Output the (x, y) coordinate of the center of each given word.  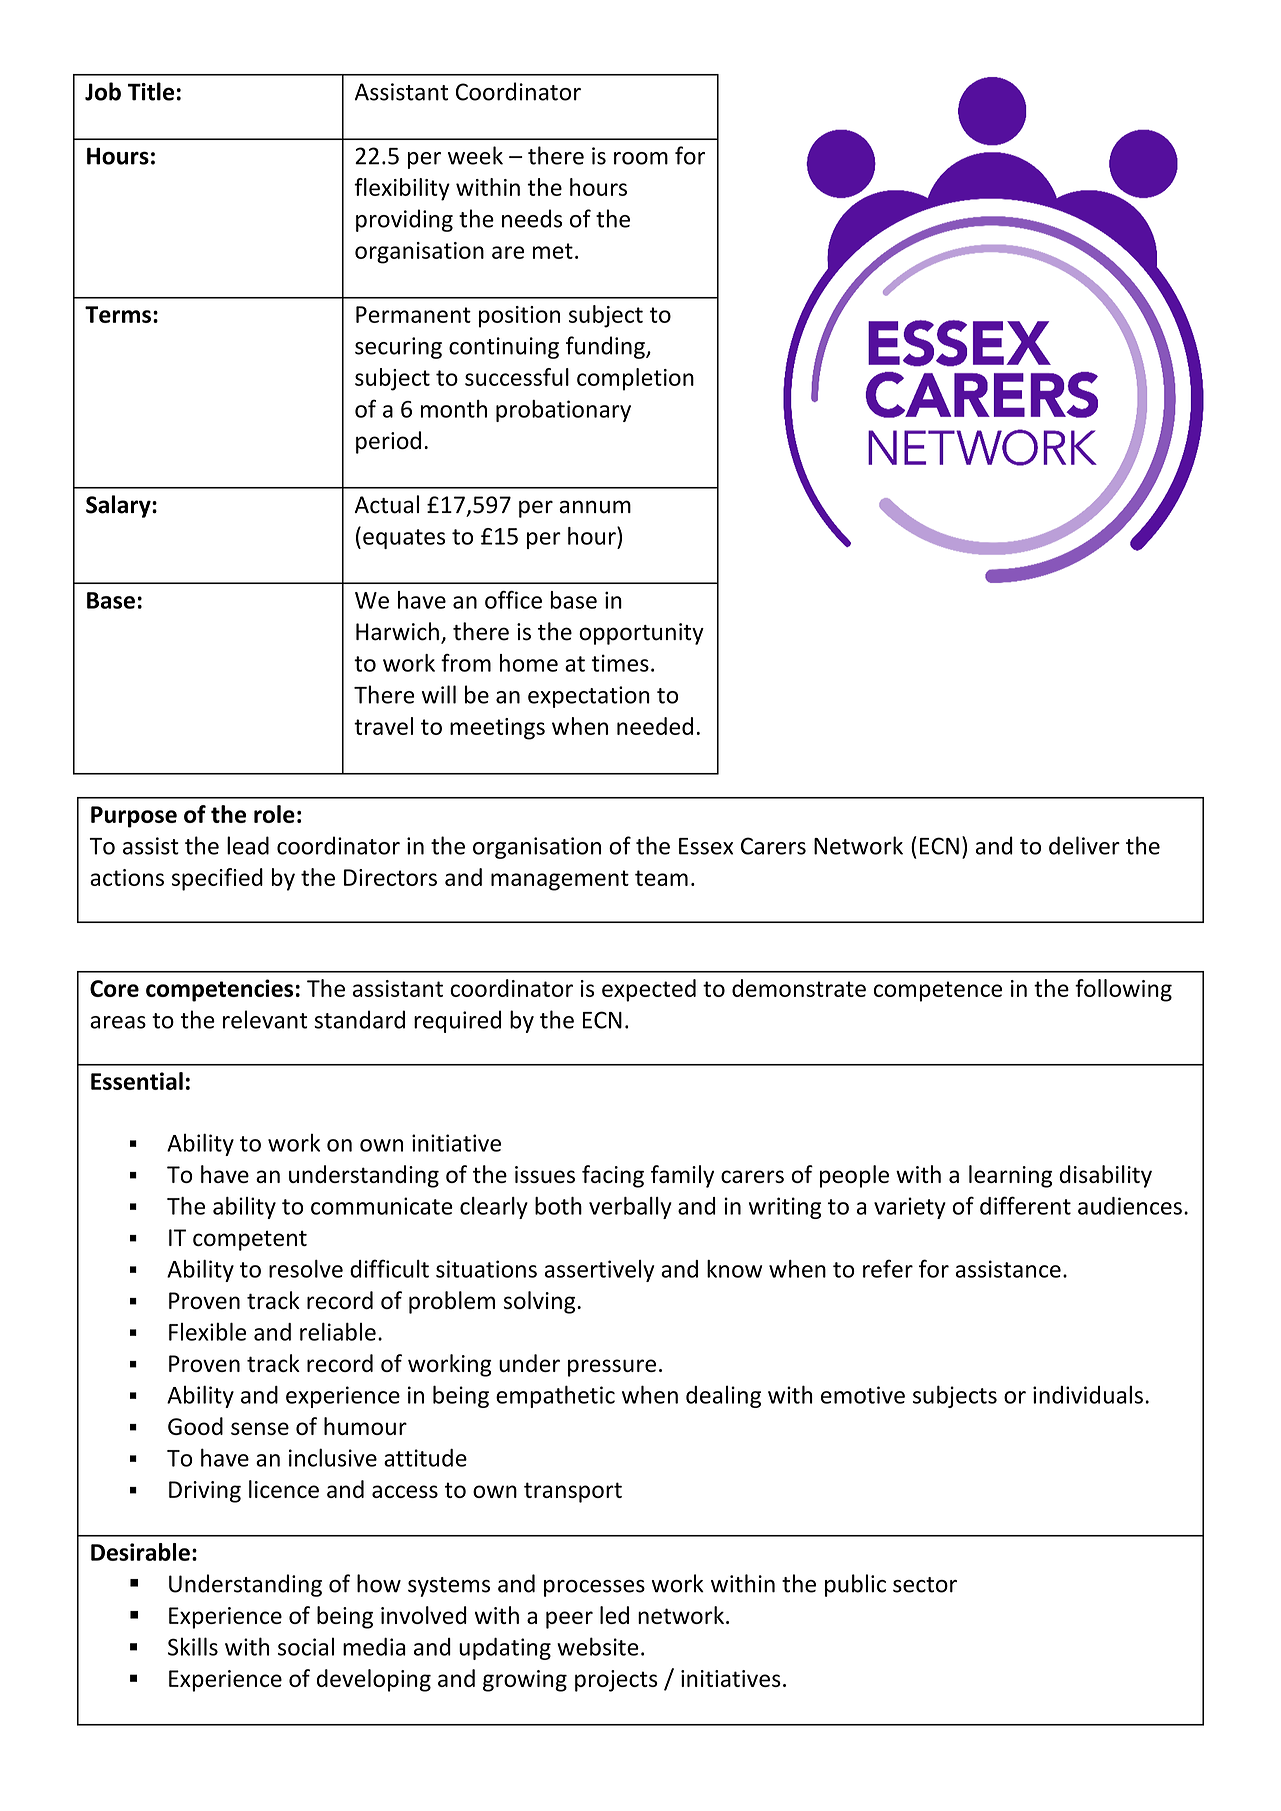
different (1025, 1205)
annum (595, 507)
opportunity (641, 634)
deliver (1084, 845)
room (641, 158)
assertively (599, 1271)
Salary (119, 506)
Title (151, 91)
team (661, 878)
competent (250, 1241)
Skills (193, 1646)
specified (217, 879)
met (553, 251)
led (614, 1615)
